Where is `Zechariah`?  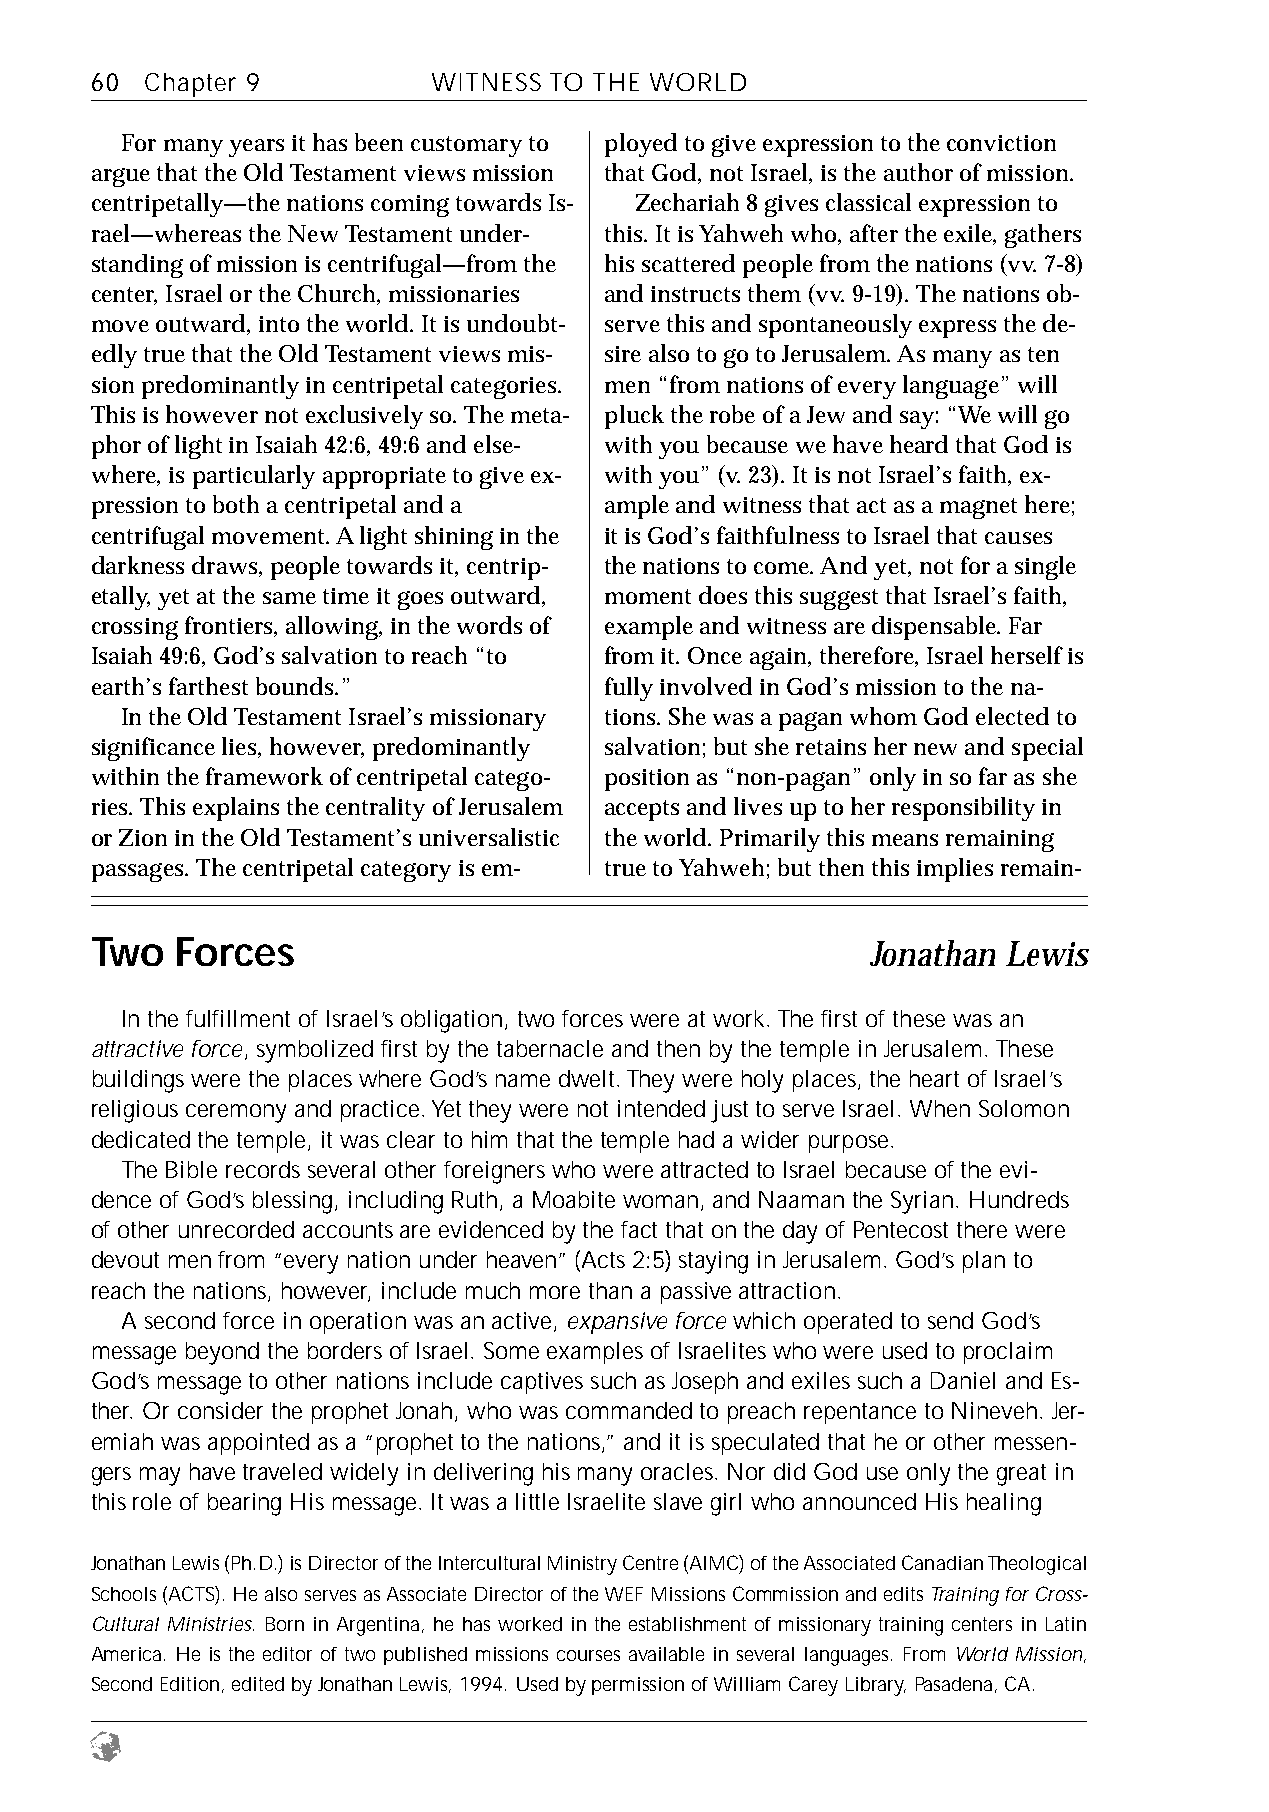
Zechariah is located at coordinates (687, 202).
